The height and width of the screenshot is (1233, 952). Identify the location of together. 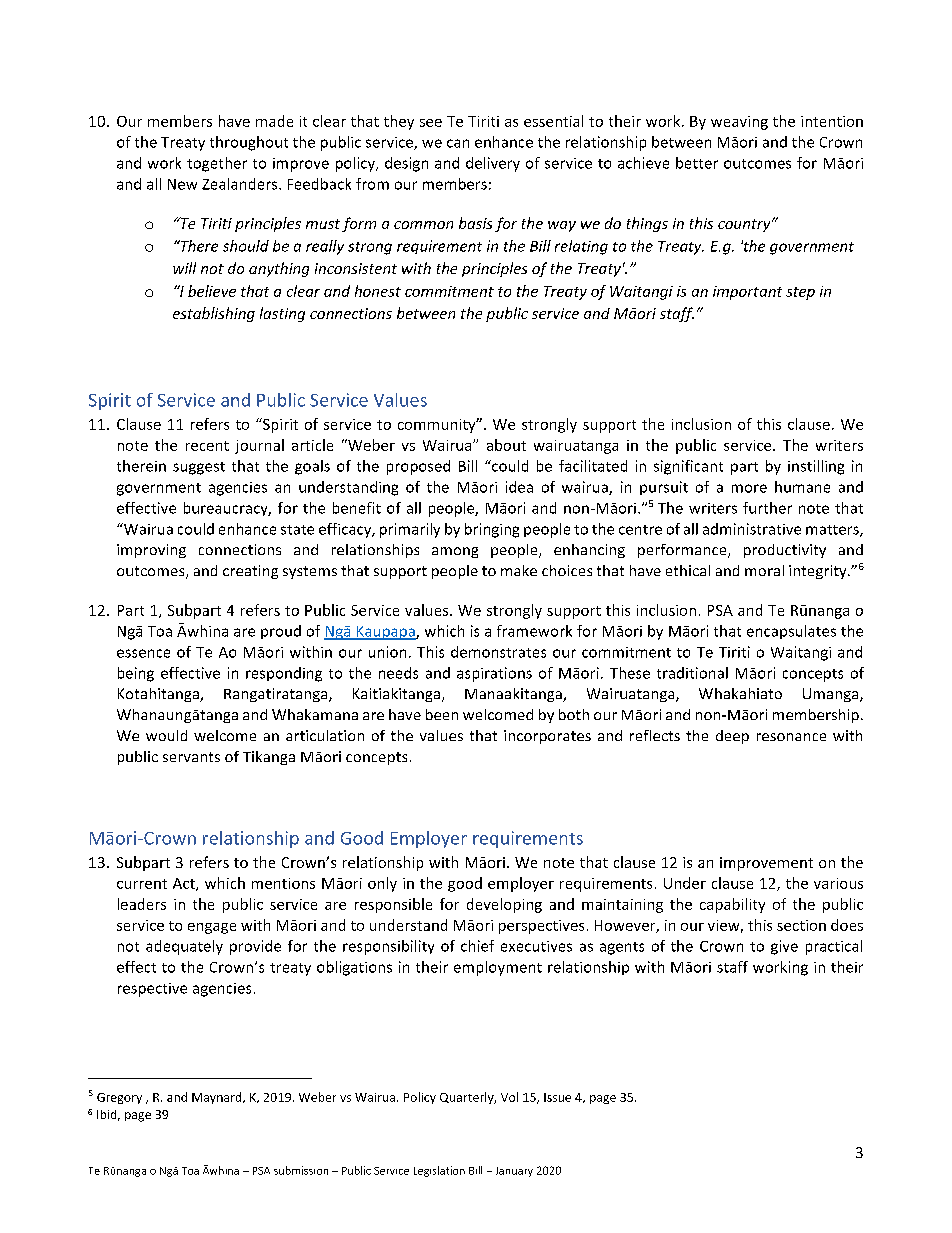
(217, 164).
